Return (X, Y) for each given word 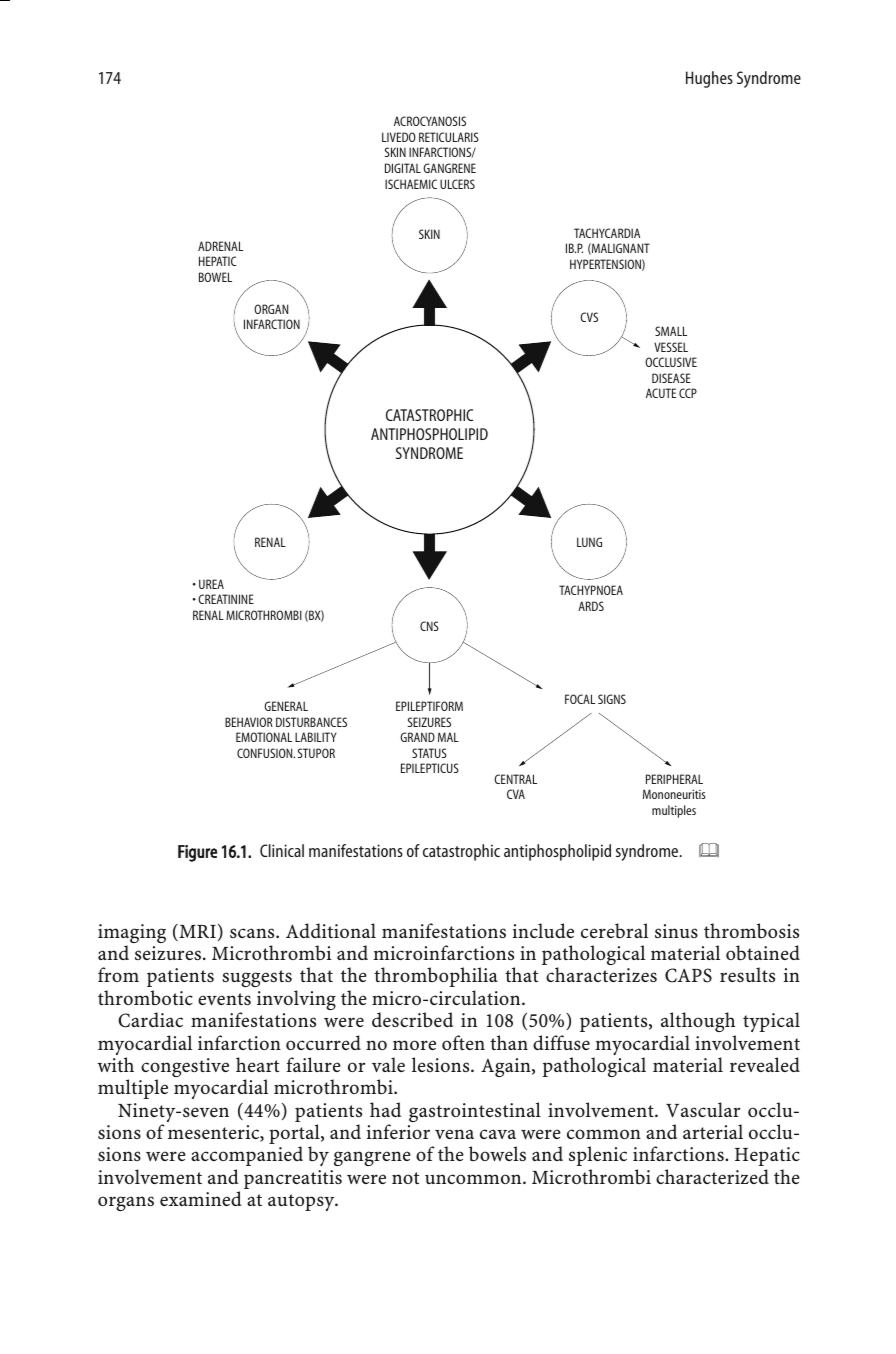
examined (201, 1198)
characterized (712, 1176)
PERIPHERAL (674, 779)
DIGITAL (403, 168)
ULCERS (457, 184)
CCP (688, 393)
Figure (197, 853)
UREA (211, 584)
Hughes (709, 79)
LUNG (589, 542)
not (405, 1178)
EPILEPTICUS (430, 768)
